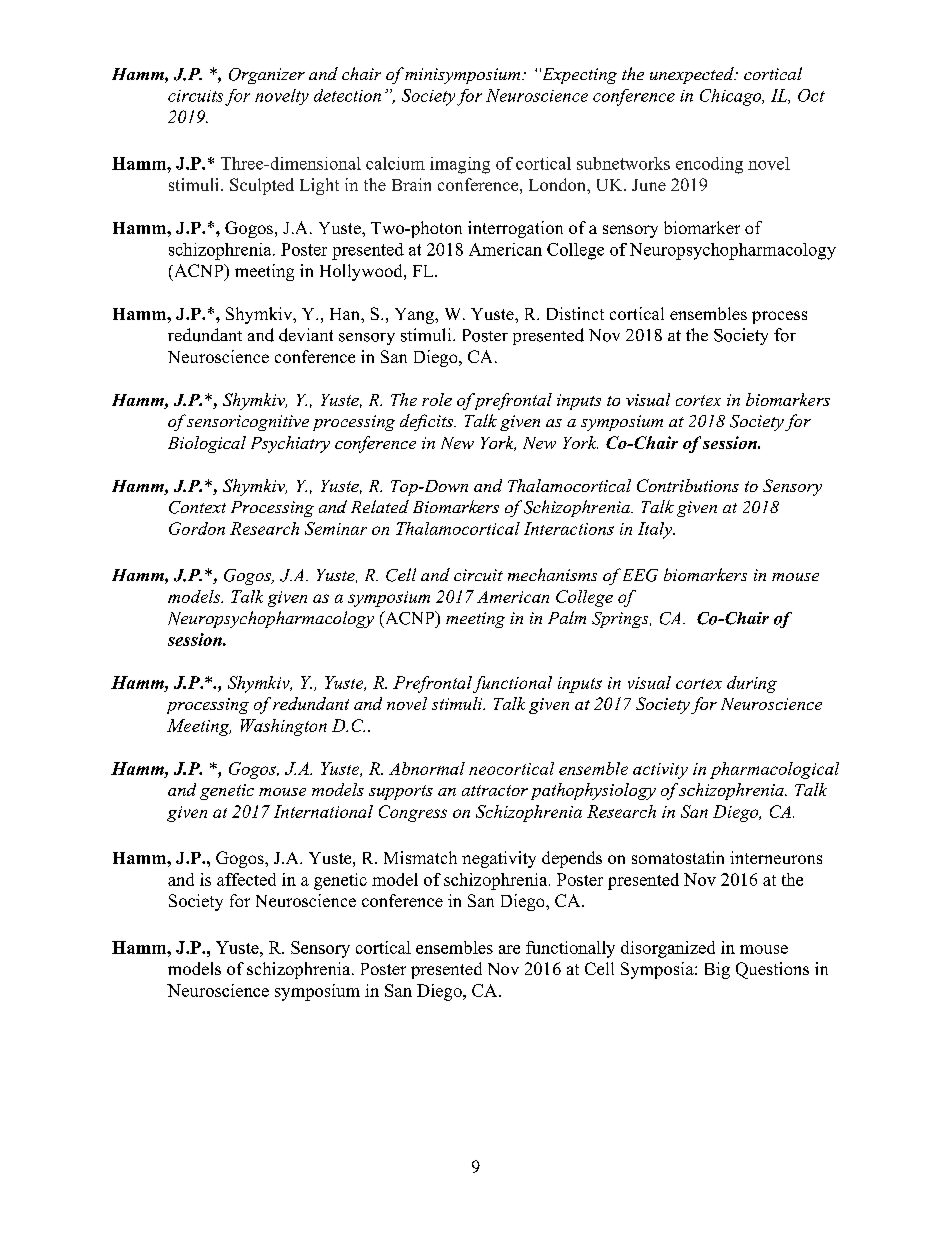 This image has height=1233, width=952. What do you see at coordinates (267, 76) in the image?
I see `Organizer` at bounding box center [267, 76].
